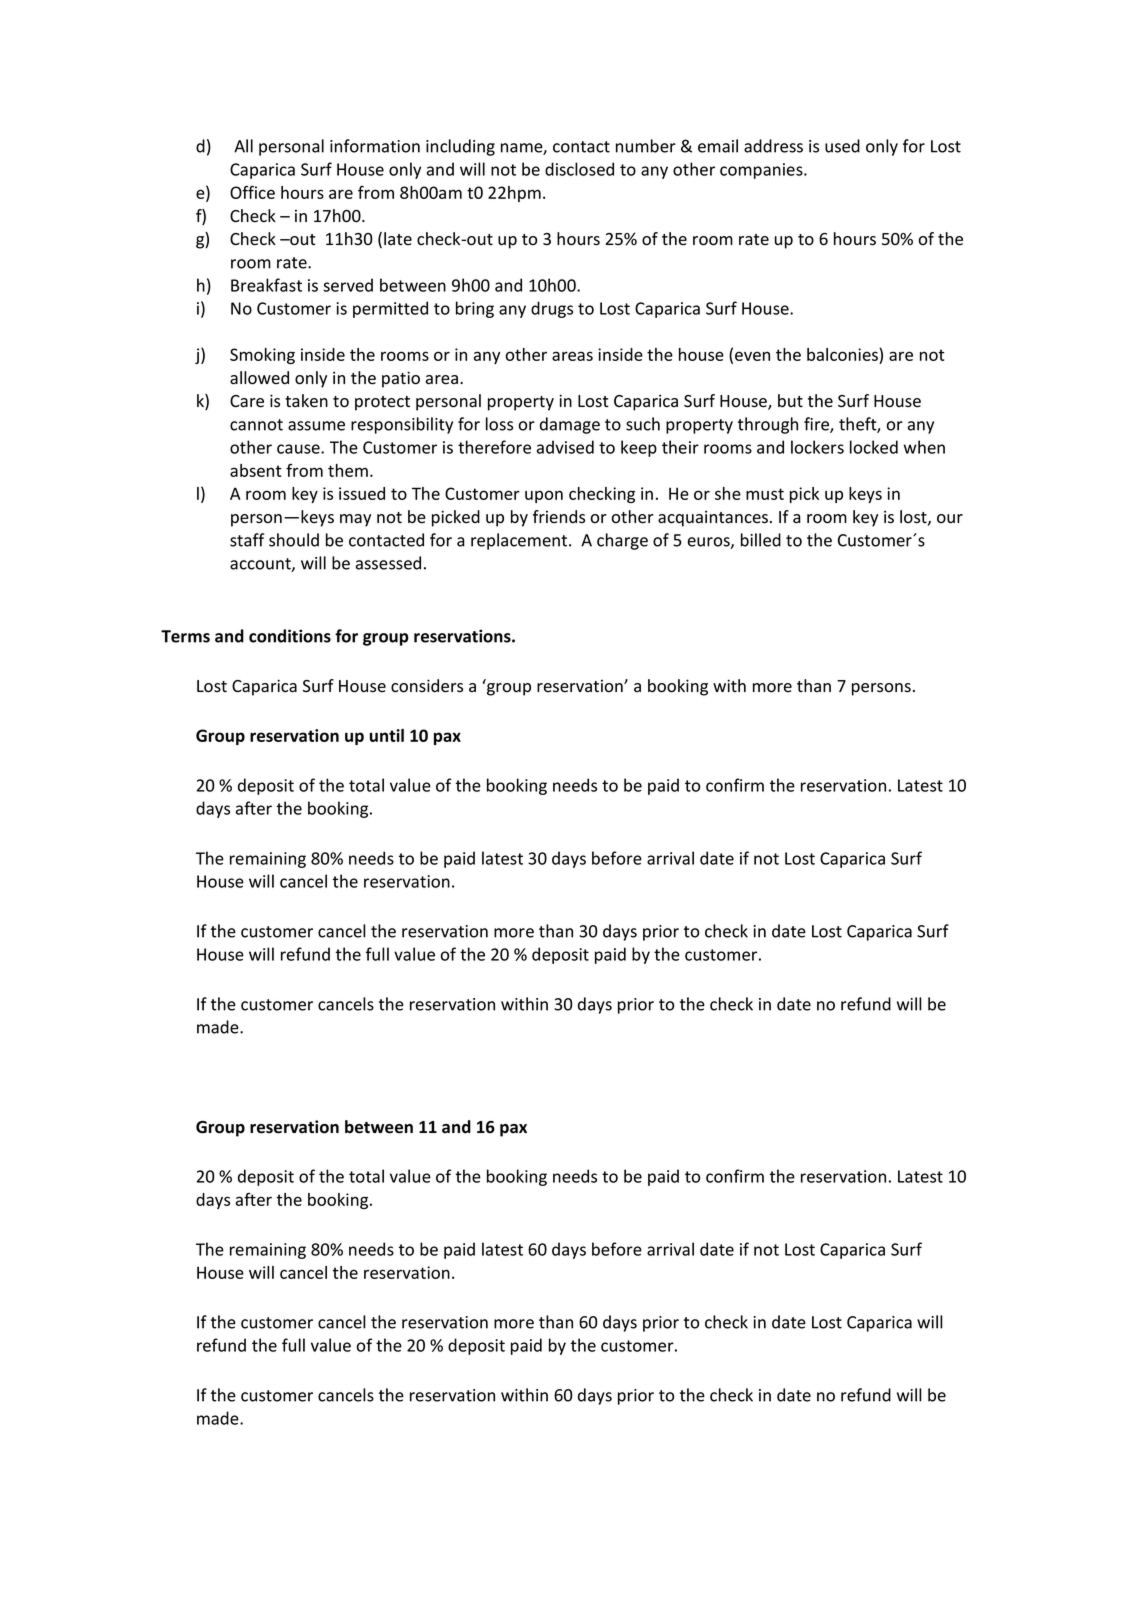 The height and width of the document is (1598, 1130). Describe the element at coordinates (427, 686) in the document. I see `considers` at that location.
